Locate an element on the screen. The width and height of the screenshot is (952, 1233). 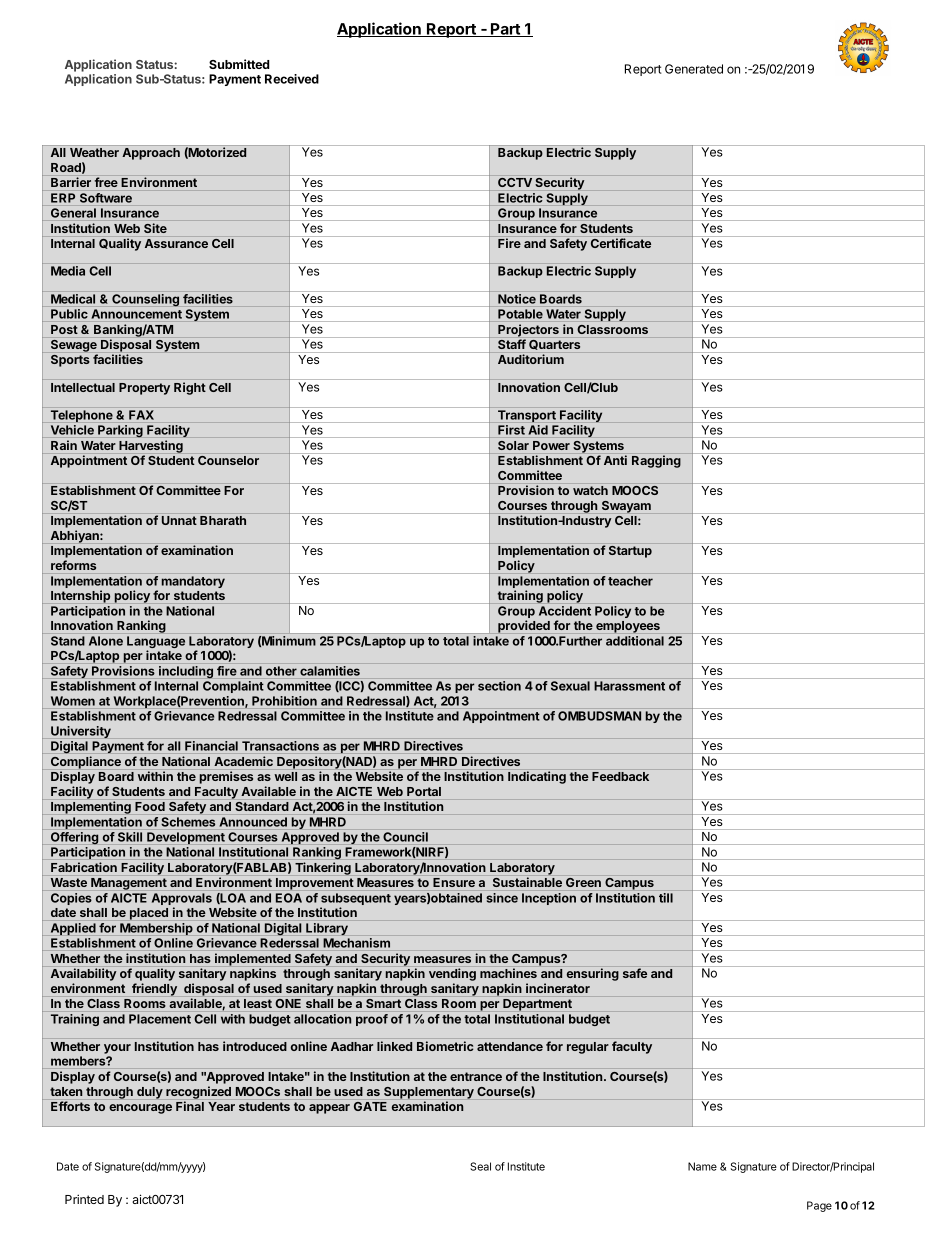
Generated is located at coordinates (694, 69).
